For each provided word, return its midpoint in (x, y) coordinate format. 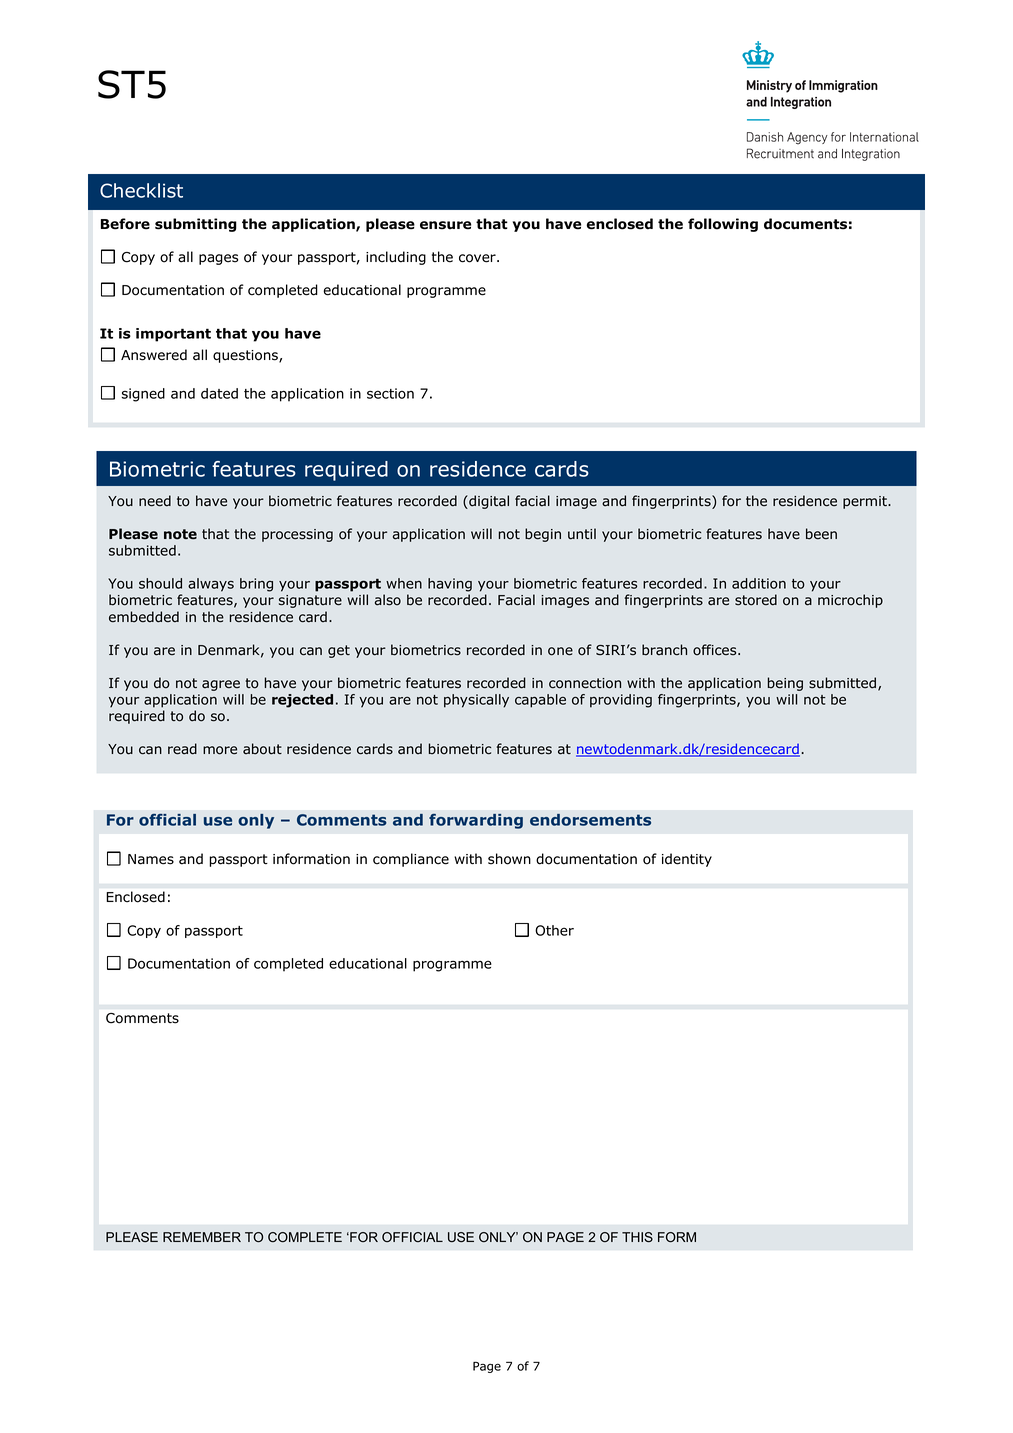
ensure (445, 225)
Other (554, 930)
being (785, 684)
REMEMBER (202, 1237)
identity (687, 860)
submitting (196, 225)
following (723, 225)
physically (476, 701)
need (155, 501)
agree (221, 685)
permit (866, 502)
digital (488, 502)
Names (151, 859)
